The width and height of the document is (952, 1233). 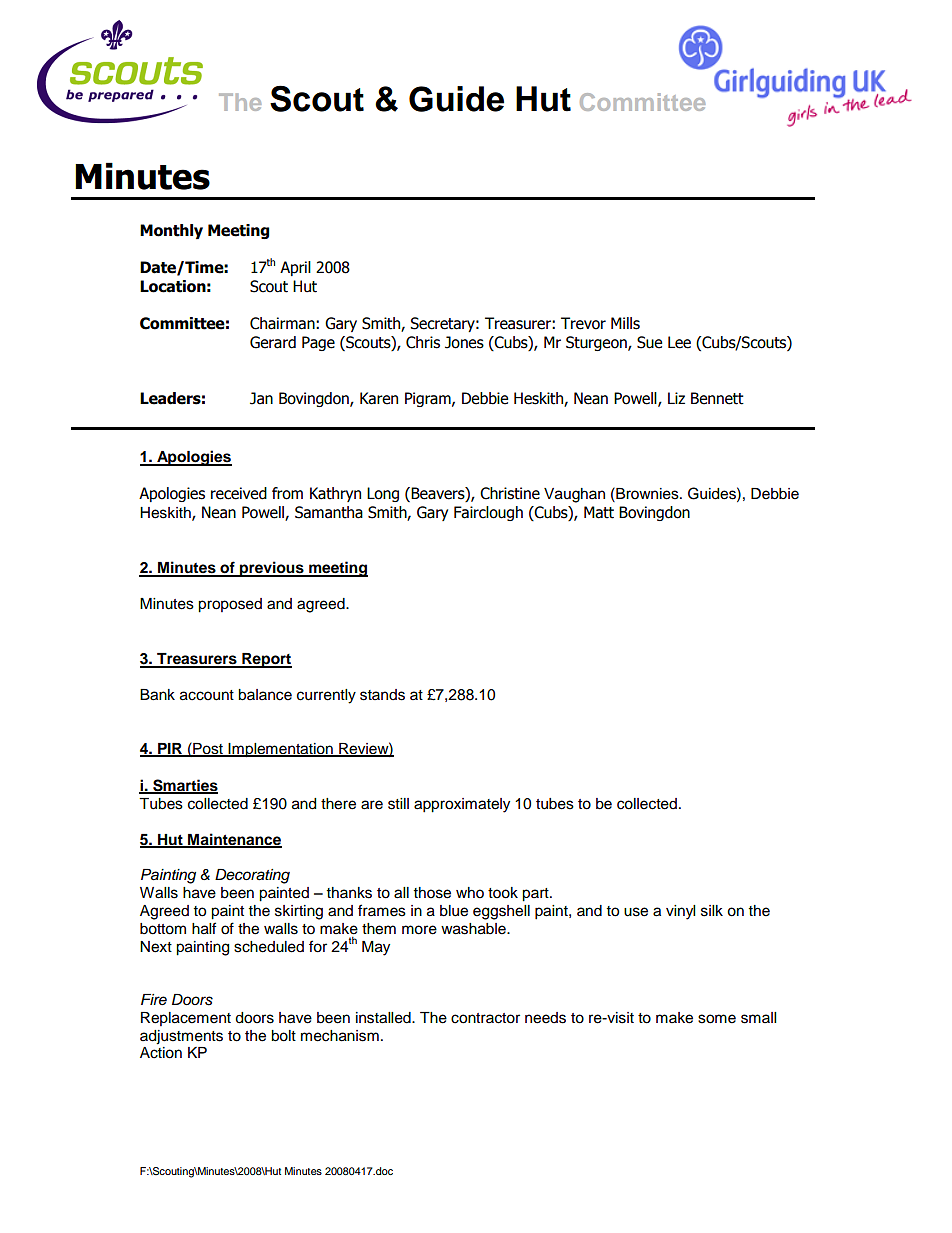 I want to click on silk, so click(x=712, y=911).
